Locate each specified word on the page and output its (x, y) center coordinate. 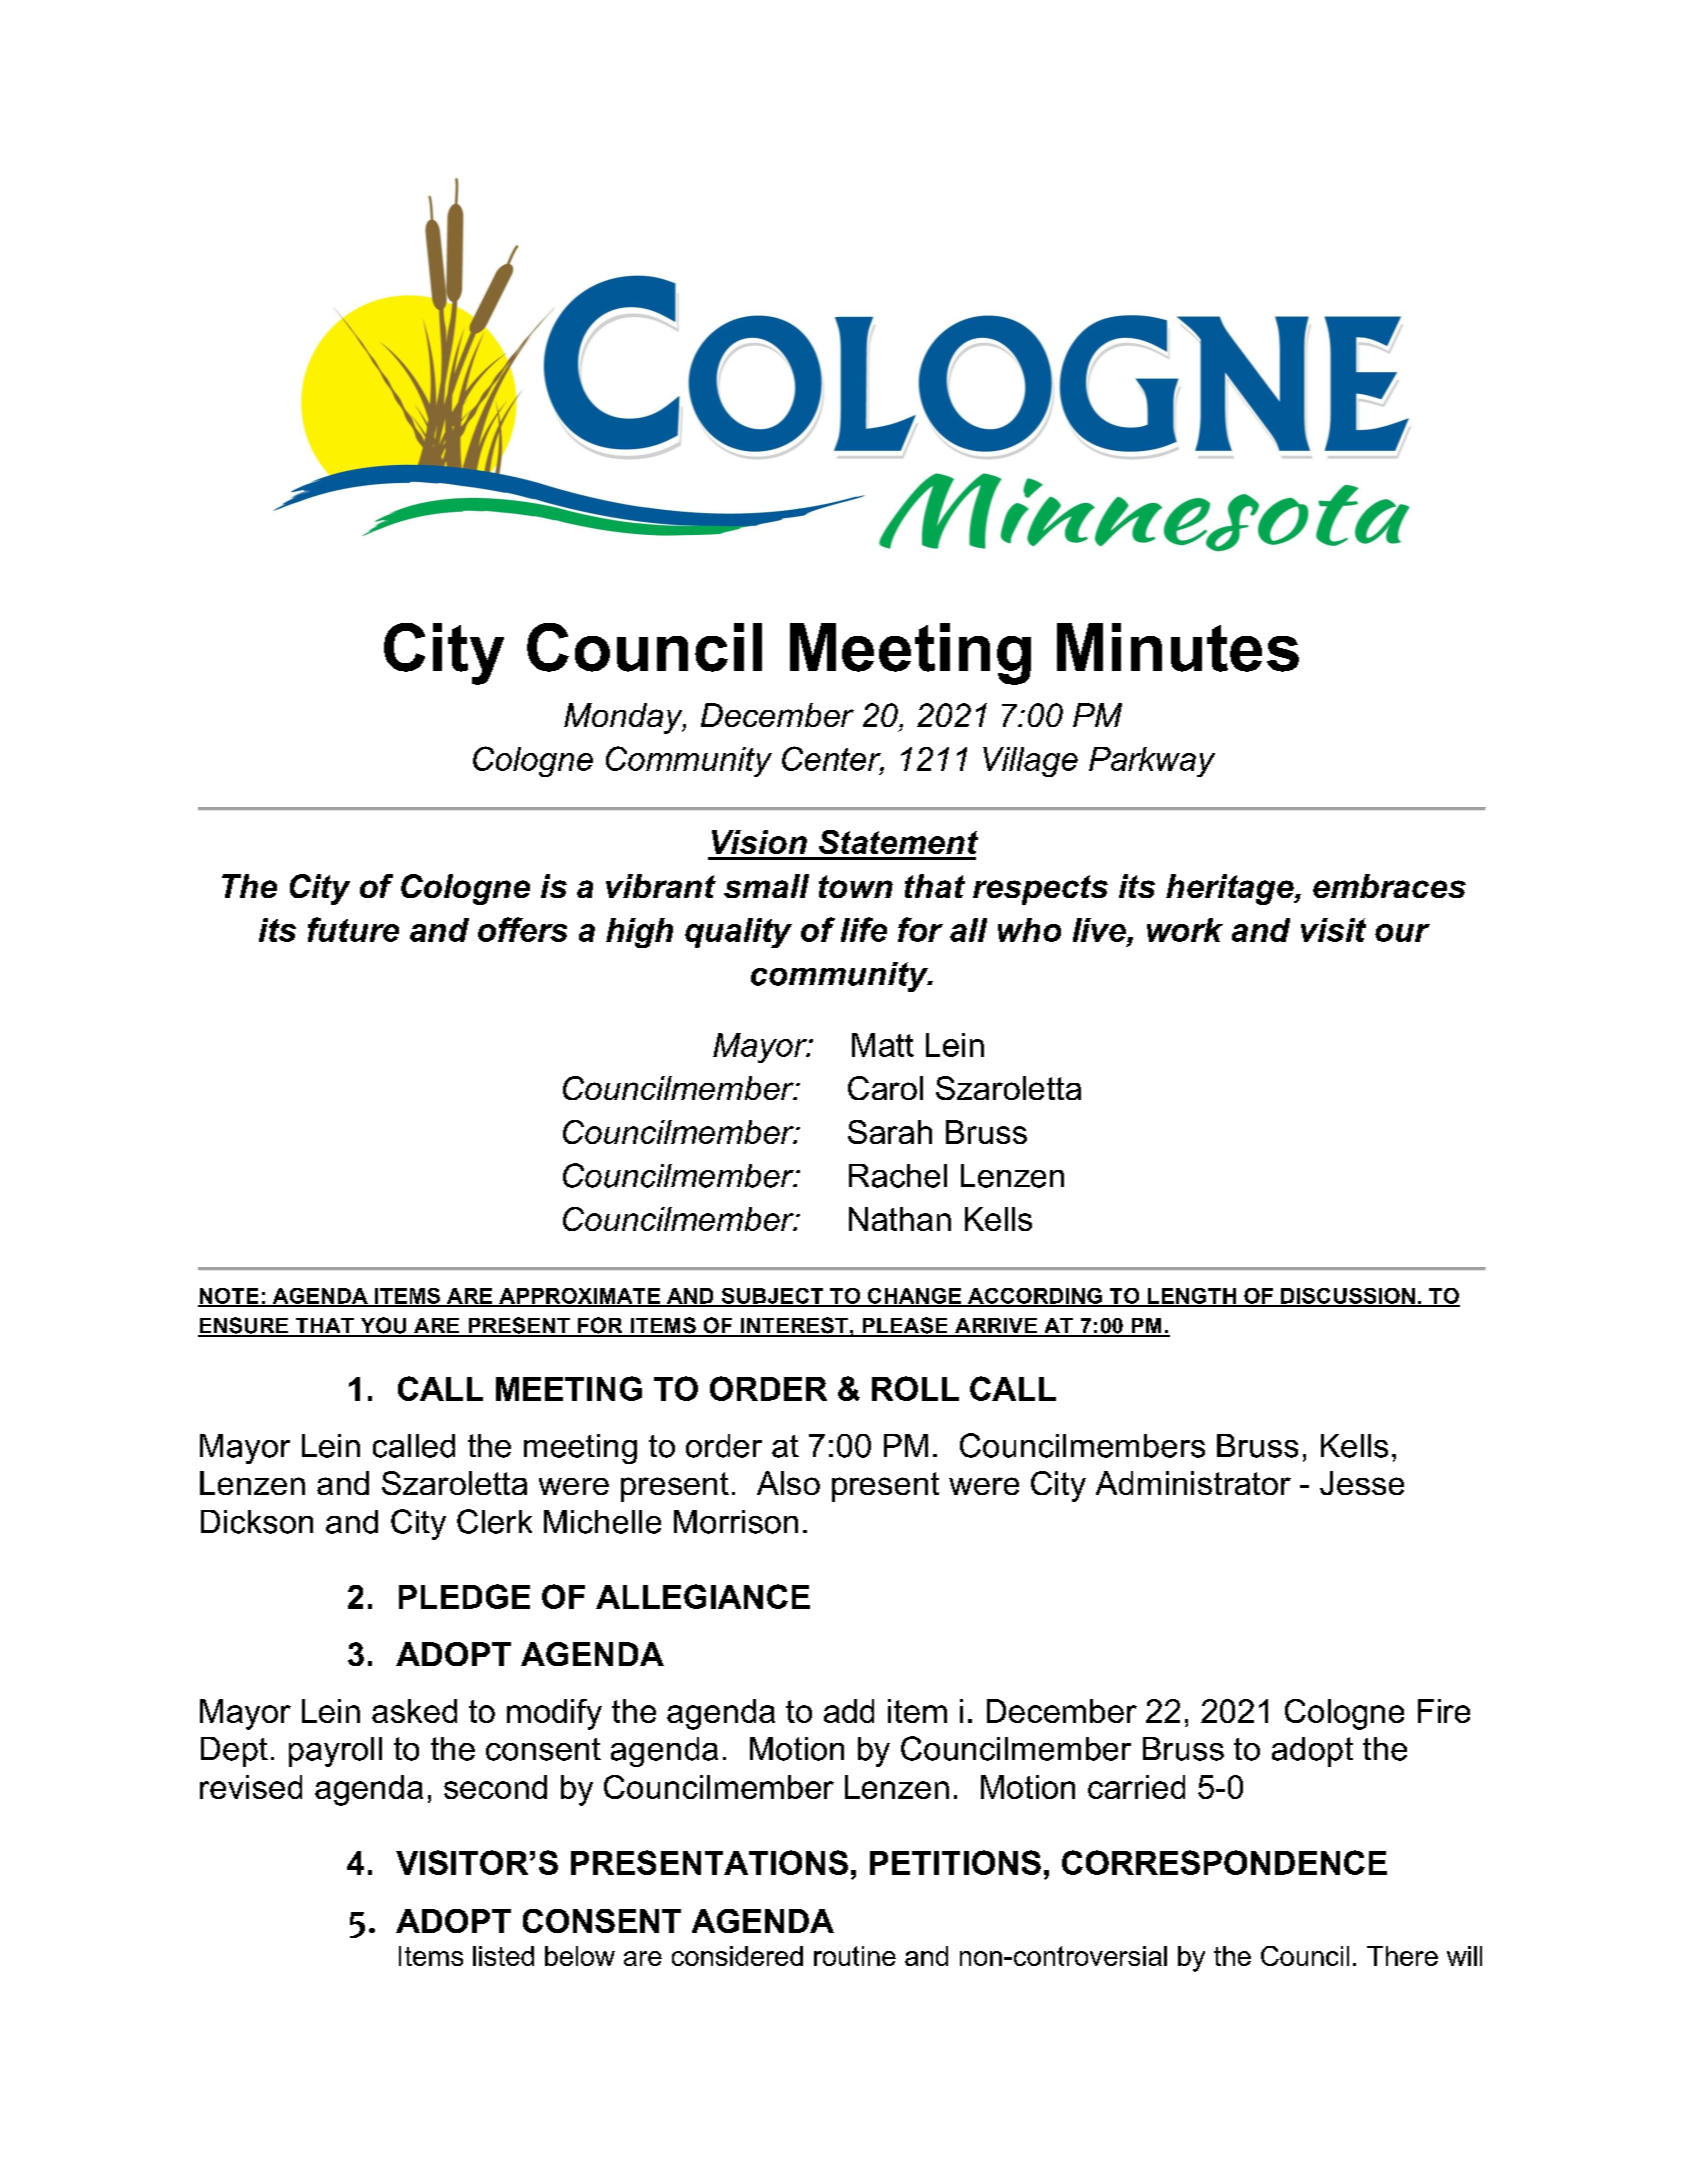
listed (503, 1956)
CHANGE (915, 1297)
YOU (383, 1326)
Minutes (1178, 647)
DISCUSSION (1348, 1297)
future (353, 929)
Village (1030, 762)
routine (855, 1956)
